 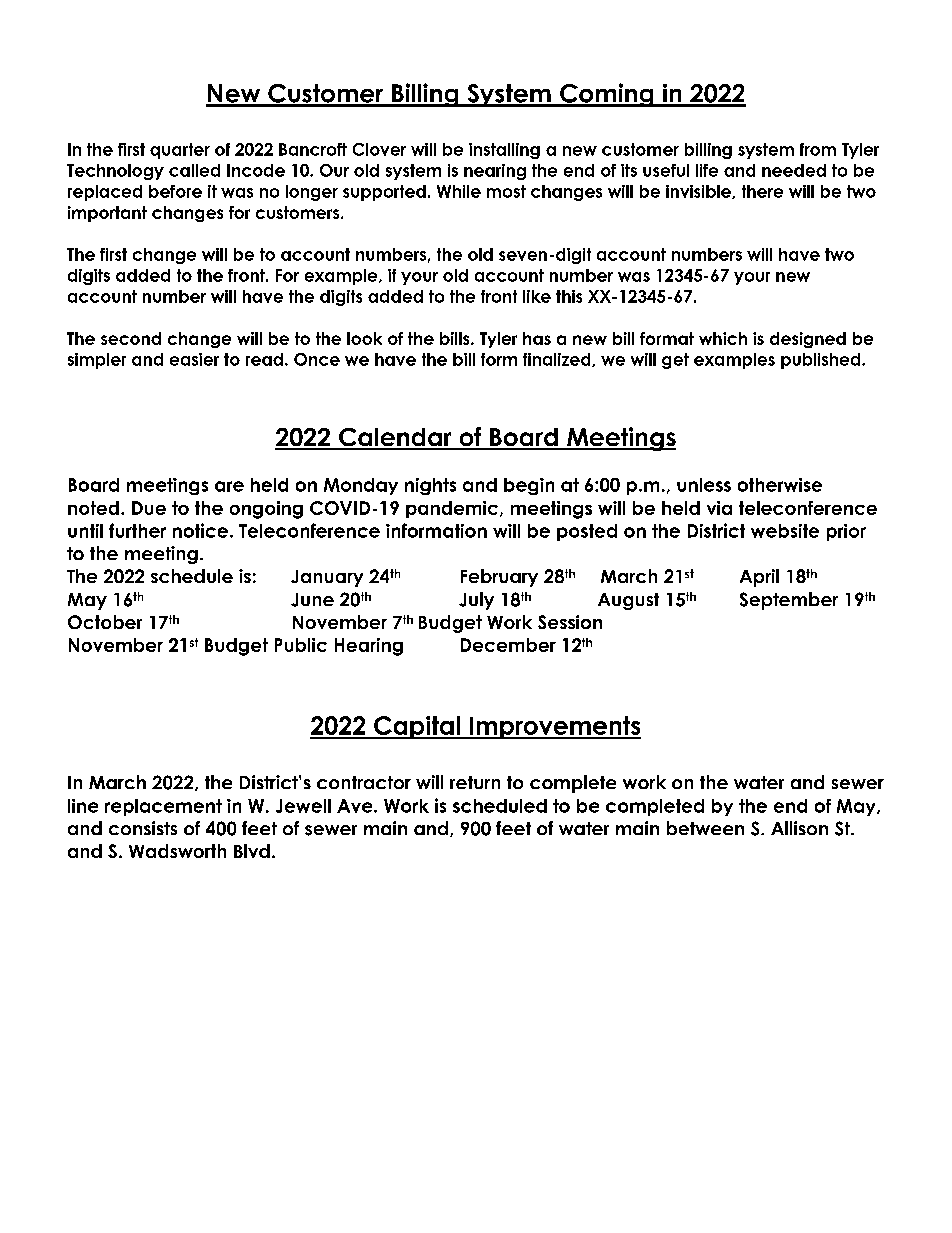 What do you see at coordinates (504, 151) in the screenshot?
I see `installing` at bounding box center [504, 151].
